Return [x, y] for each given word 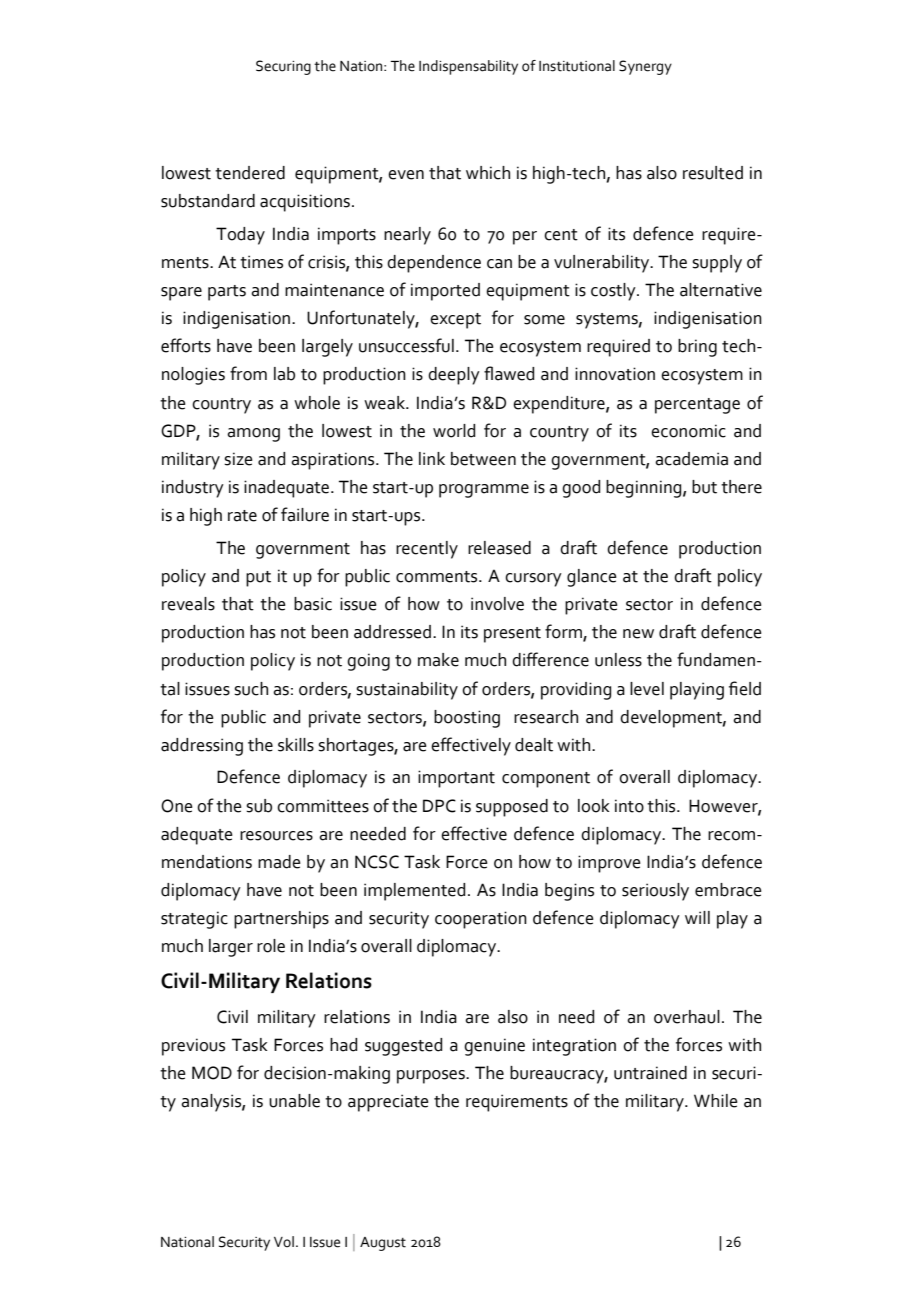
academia [691, 459]
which [488, 173]
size [238, 459]
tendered [250, 173]
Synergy [645, 67]
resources [276, 836]
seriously [655, 892]
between [483, 459]
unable [294, 1101]
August [383, 1244]
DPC [439, 806]
